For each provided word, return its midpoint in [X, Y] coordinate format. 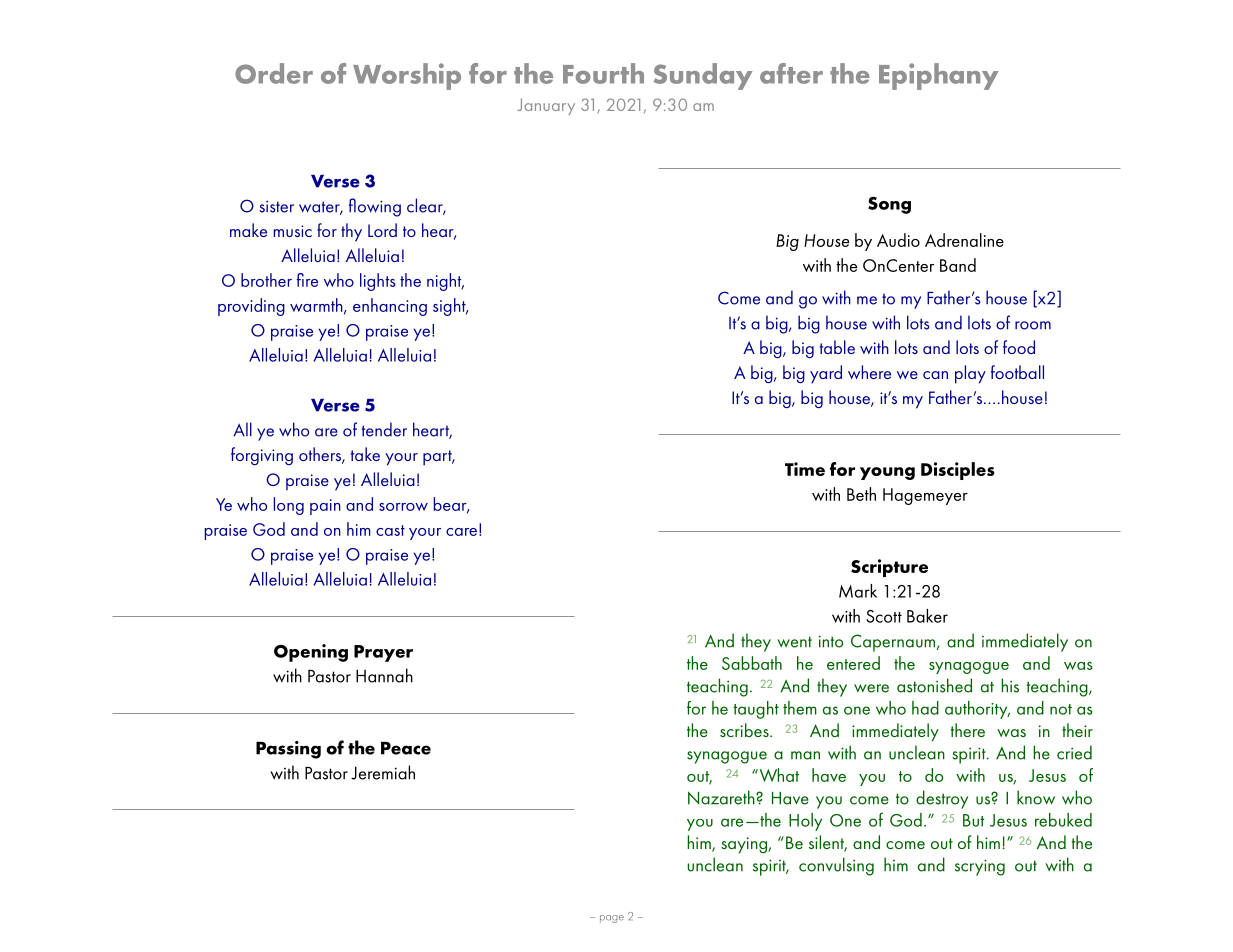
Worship [407, 76]
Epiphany [938, 76]
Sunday [703, 76]
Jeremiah [383, 772]
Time [805, 469]
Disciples [958, 471]
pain [325, 507]
